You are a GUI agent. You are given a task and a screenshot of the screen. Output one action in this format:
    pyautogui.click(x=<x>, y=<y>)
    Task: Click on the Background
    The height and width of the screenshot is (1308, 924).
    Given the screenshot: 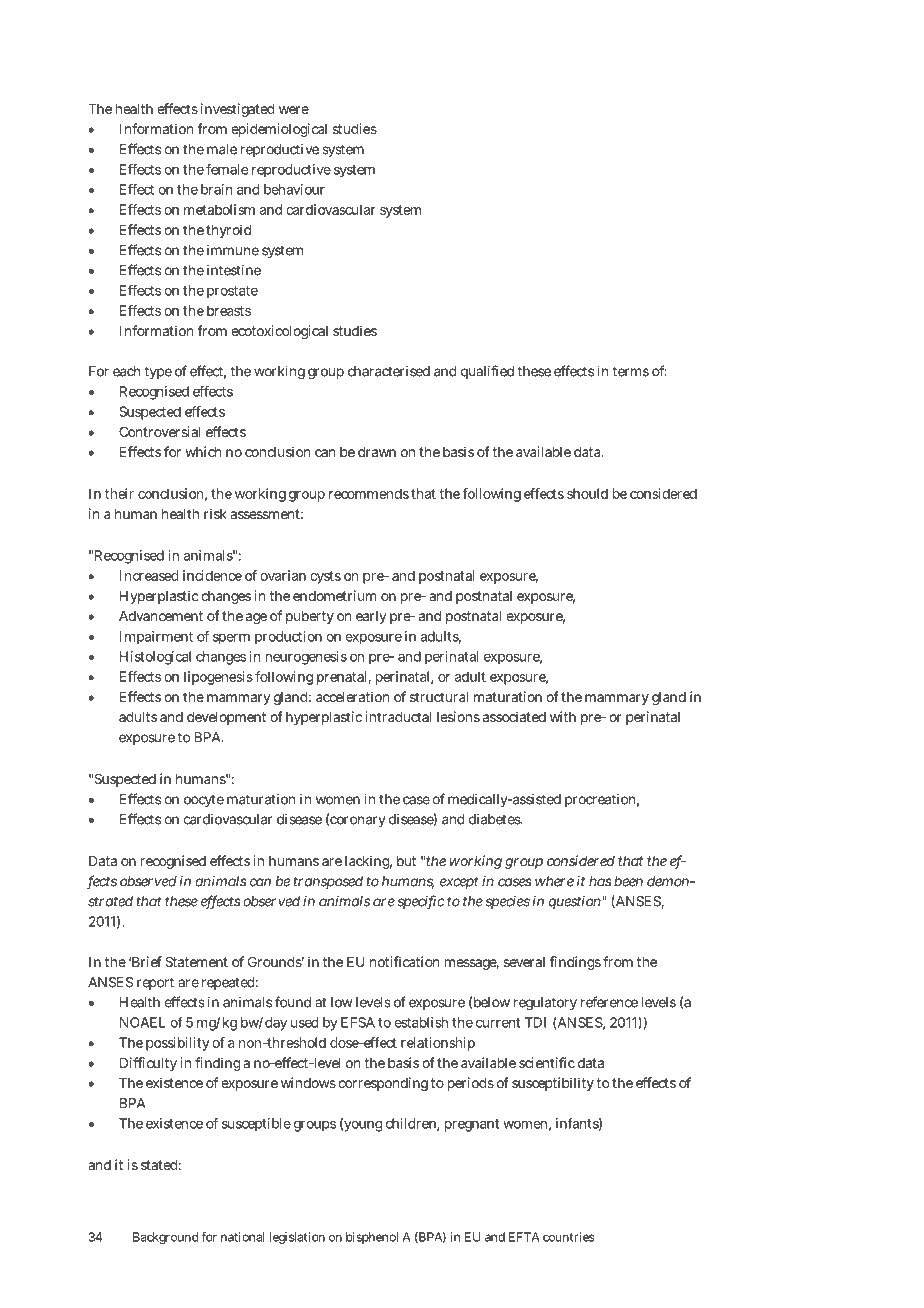 What is the action you would take?
    pyautogui.click(x=165, y=1238)
